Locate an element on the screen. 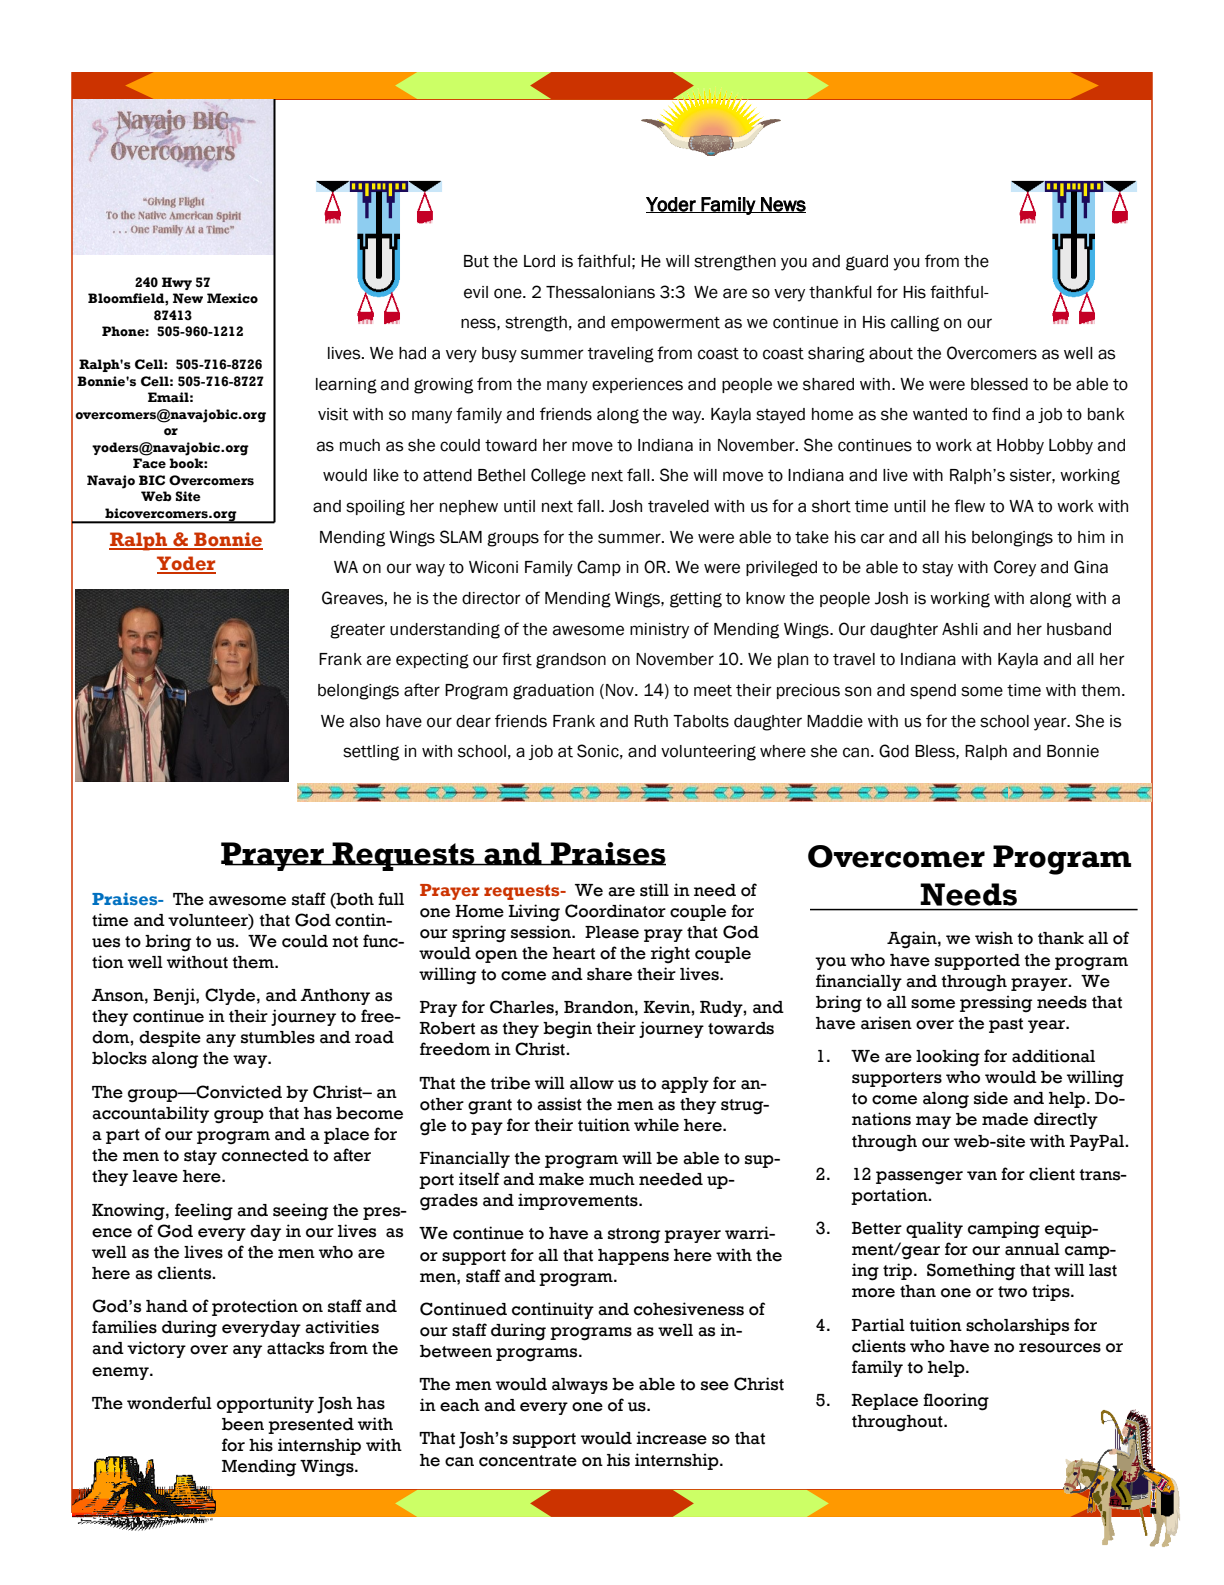  been is located at coordinates (243, 1424).
